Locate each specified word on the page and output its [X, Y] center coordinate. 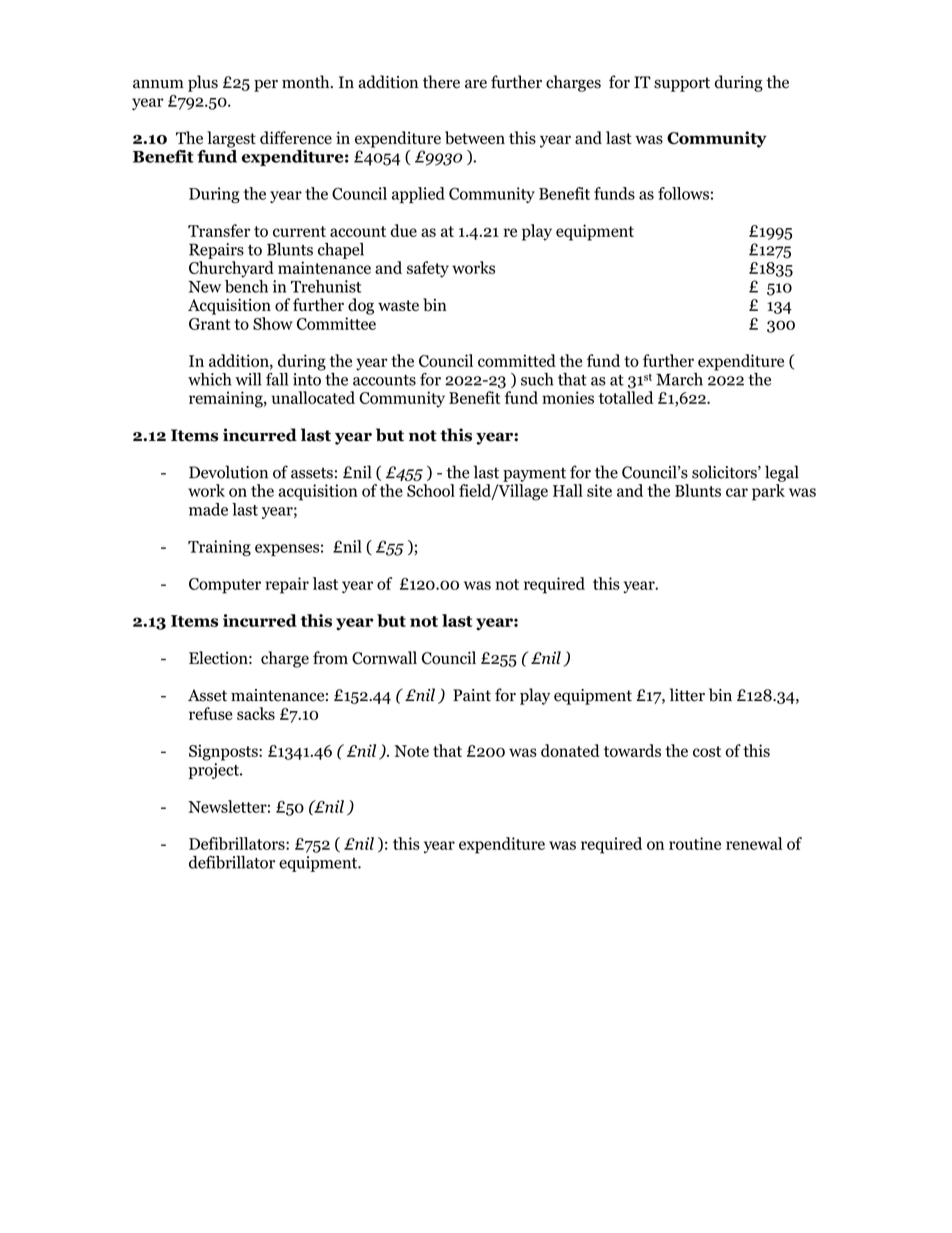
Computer [225, 586]
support [682, 84]
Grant [210, 324]
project [215, 771]
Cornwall [384, 657]
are [476, 84]
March [679, 379]
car [737, 492]
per [266, 85]
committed [517, 360]
